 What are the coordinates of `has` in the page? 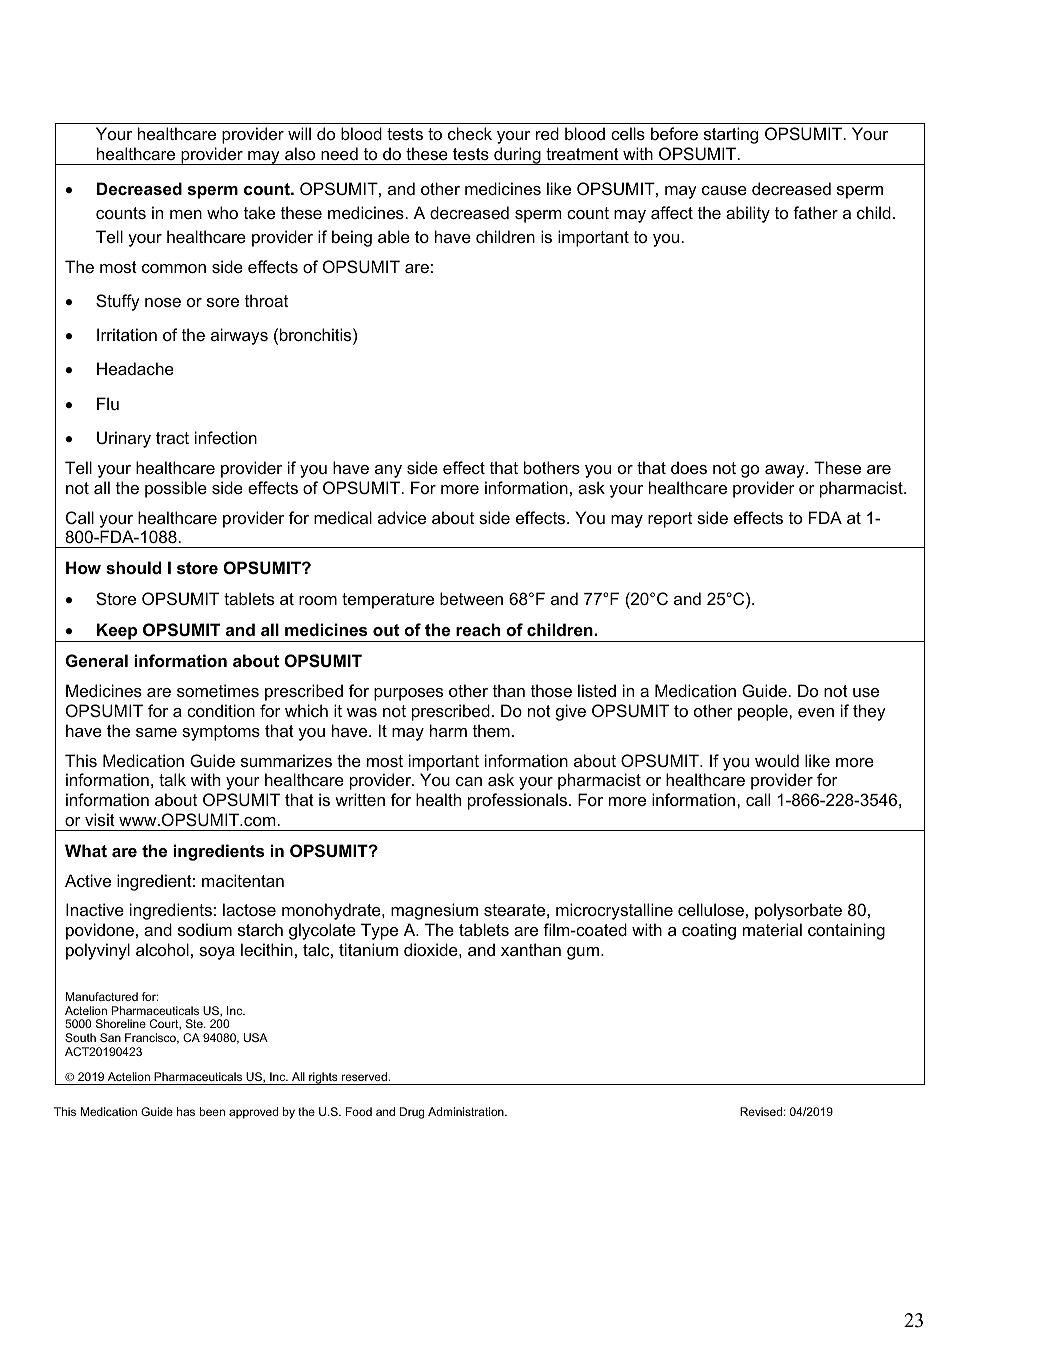 It's located at (186, 1111).
